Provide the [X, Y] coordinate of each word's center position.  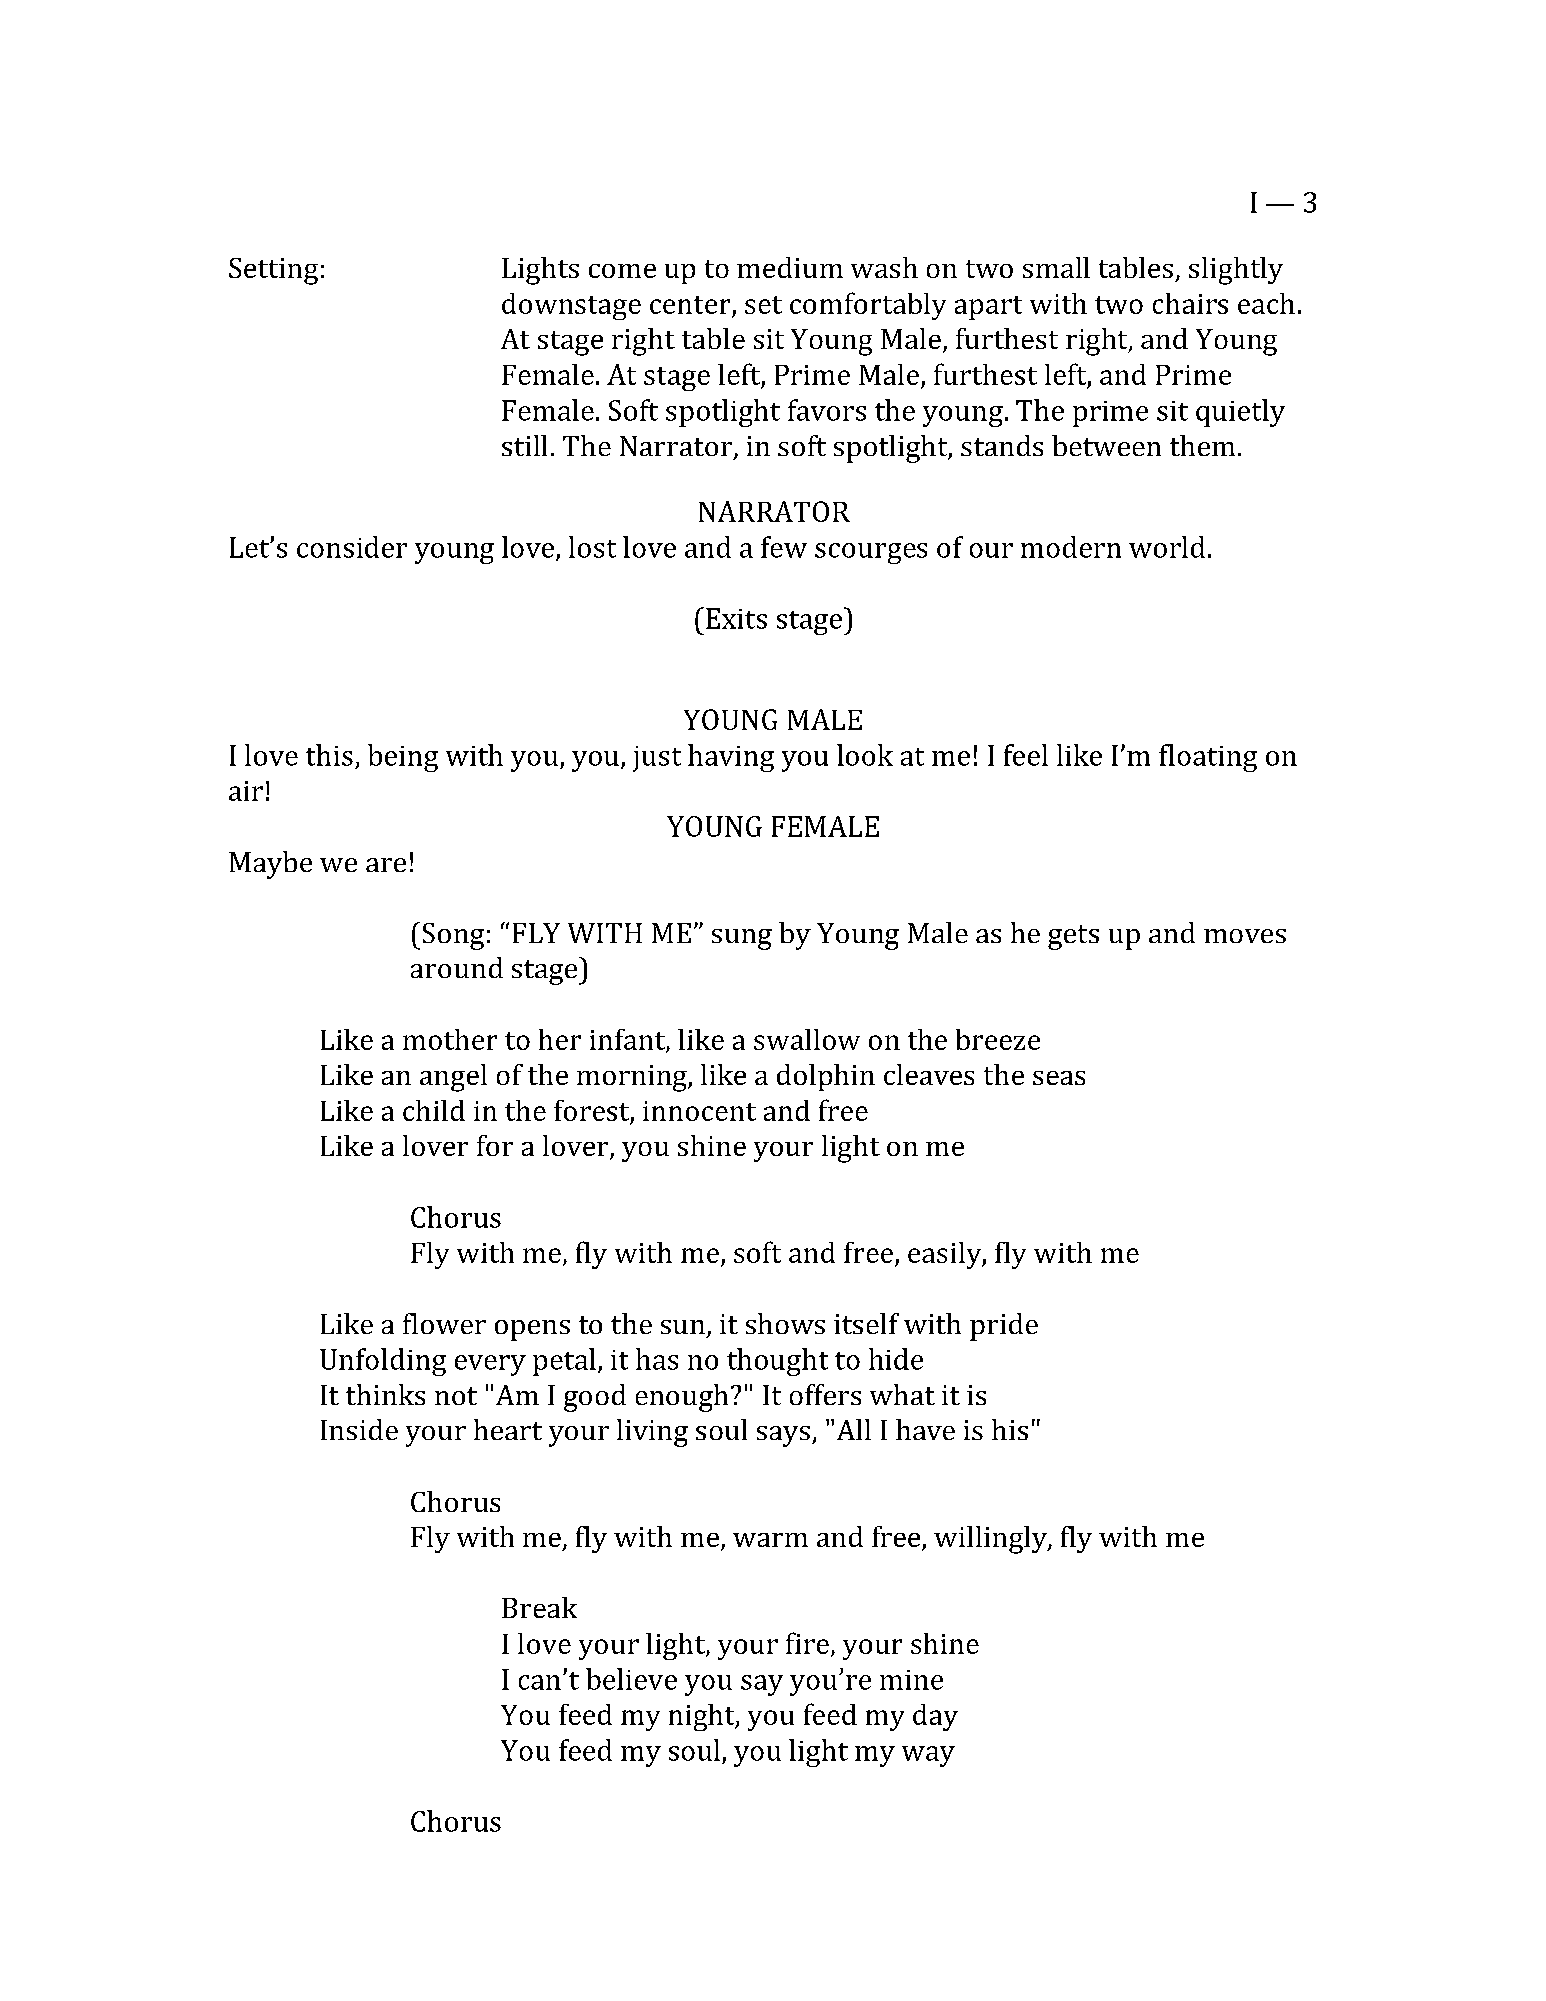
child [434, 1110]
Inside [359, 1429]
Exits [736, 618]
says [783, 1436]
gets [1073, 937]
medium [790, 267]
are [386, 865]
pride [1004, 1327]
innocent [699, 1111]
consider [352, 547]
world [1167, 547]
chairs [1190, 303]
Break [539, 1607]
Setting [273, 271]
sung [742, 939]
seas [1059, 1078]
